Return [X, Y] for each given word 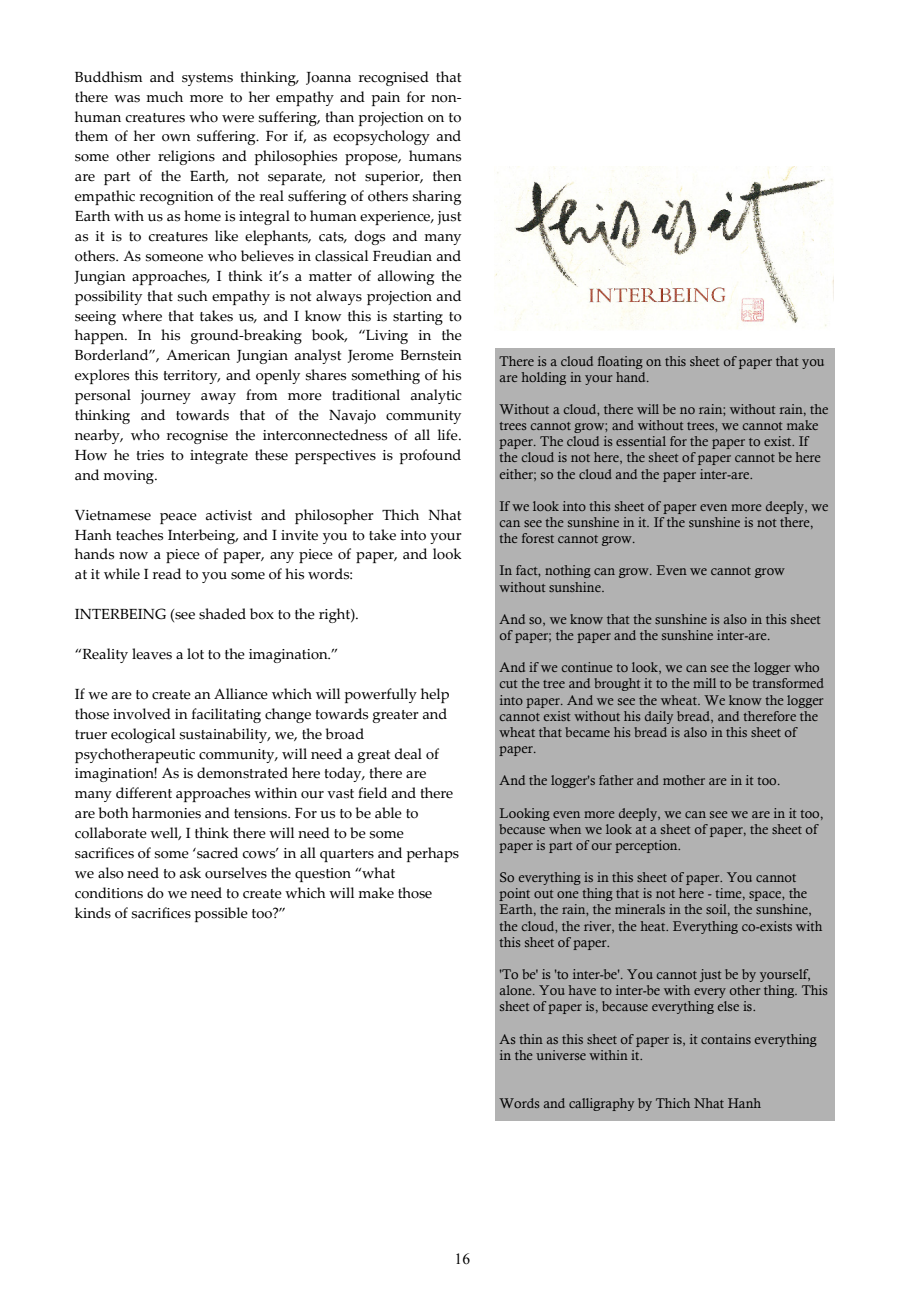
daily [659, 717]
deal [408, 754]
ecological [143, 735]
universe [561, 1055]
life [449, 435]
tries [150, 455]
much [164, 97]
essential [641, 441]
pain [385, 99]
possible [221, 914]
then [447, 176]
